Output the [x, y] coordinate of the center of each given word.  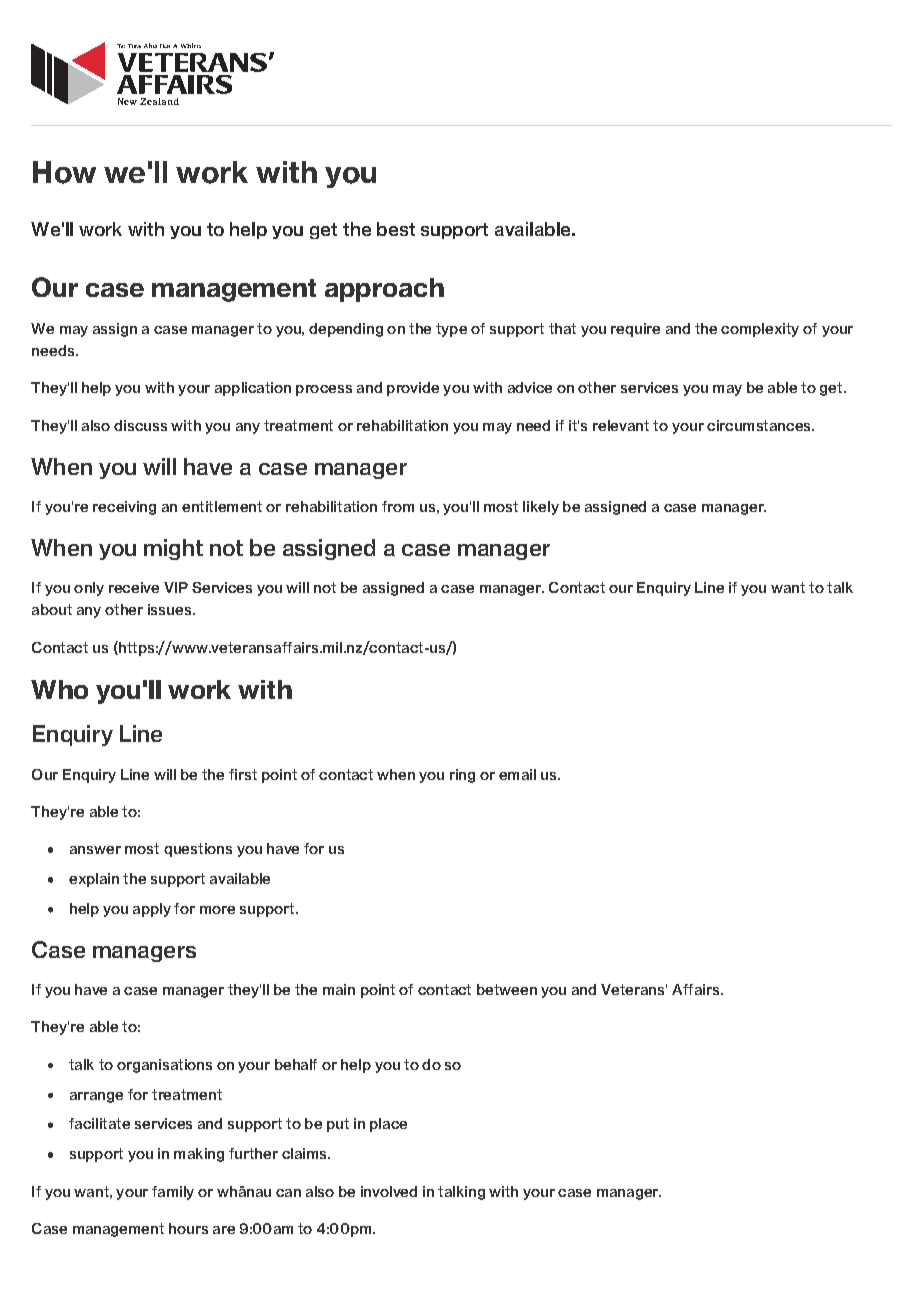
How [64, 172]
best [396, 229]
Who [59, 689]
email [517, 774]
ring [462, 776]
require [635, 330]
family [173, 1193]
